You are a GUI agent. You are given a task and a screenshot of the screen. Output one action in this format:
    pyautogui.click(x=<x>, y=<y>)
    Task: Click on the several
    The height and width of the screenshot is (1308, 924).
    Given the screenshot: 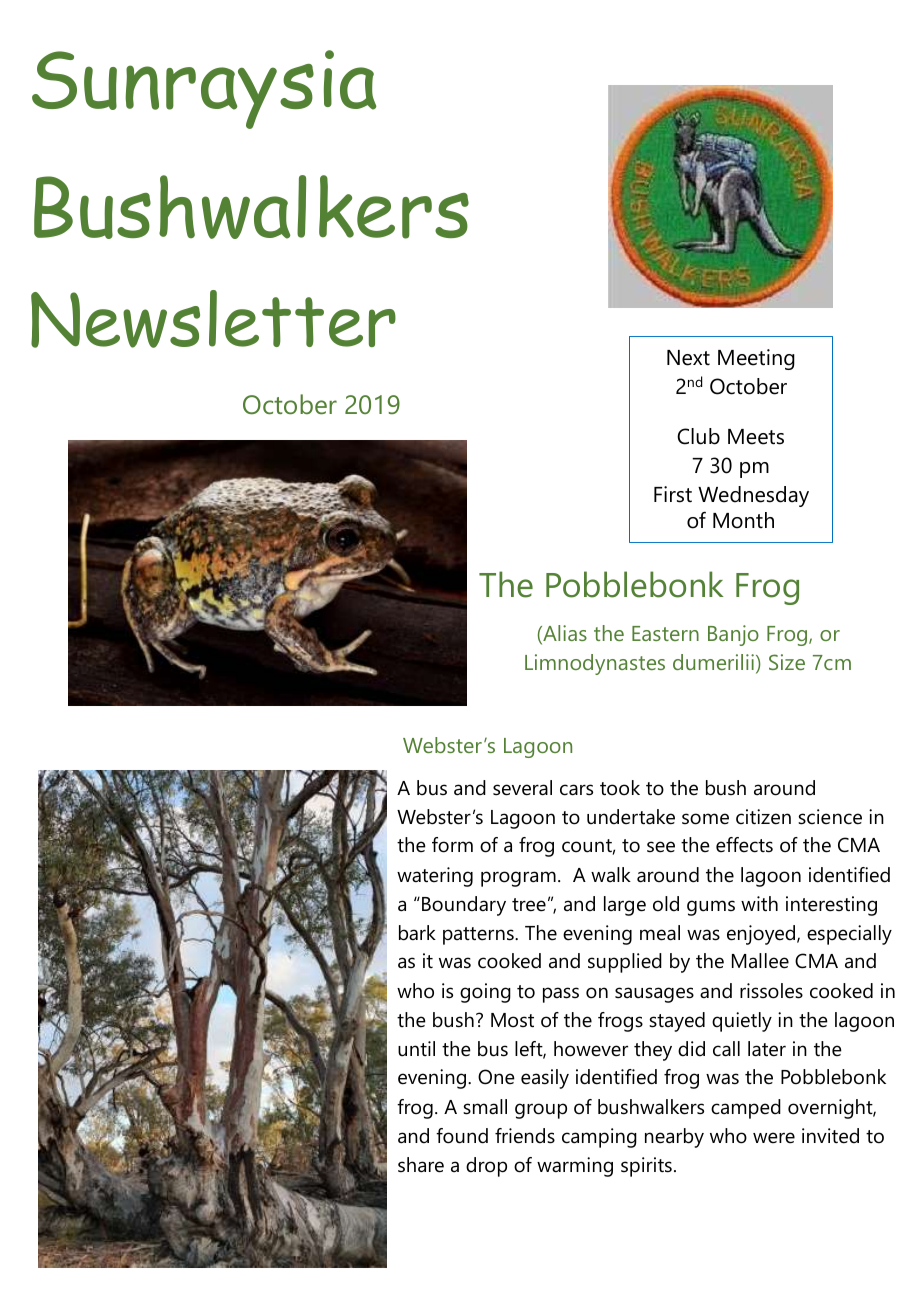 What is the action you would take?
    pyautogui.click(x=522, y=788)
